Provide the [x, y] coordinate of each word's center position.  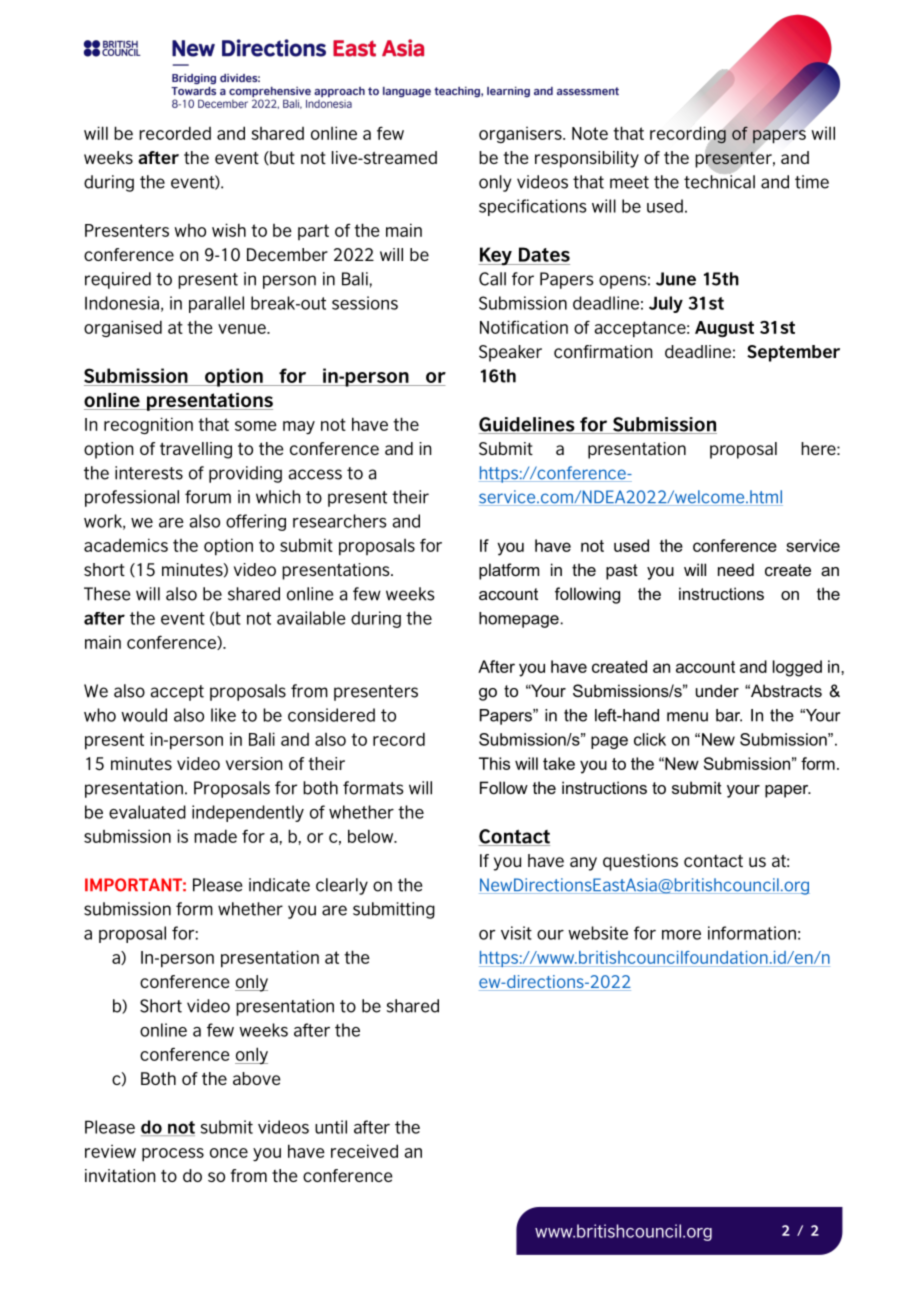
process [173, 1155]
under [717, 690]
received [364, 1151]
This [494, 763]
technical [719, 181]
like [223, 715]
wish [229, 230]
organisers [521, 135]
